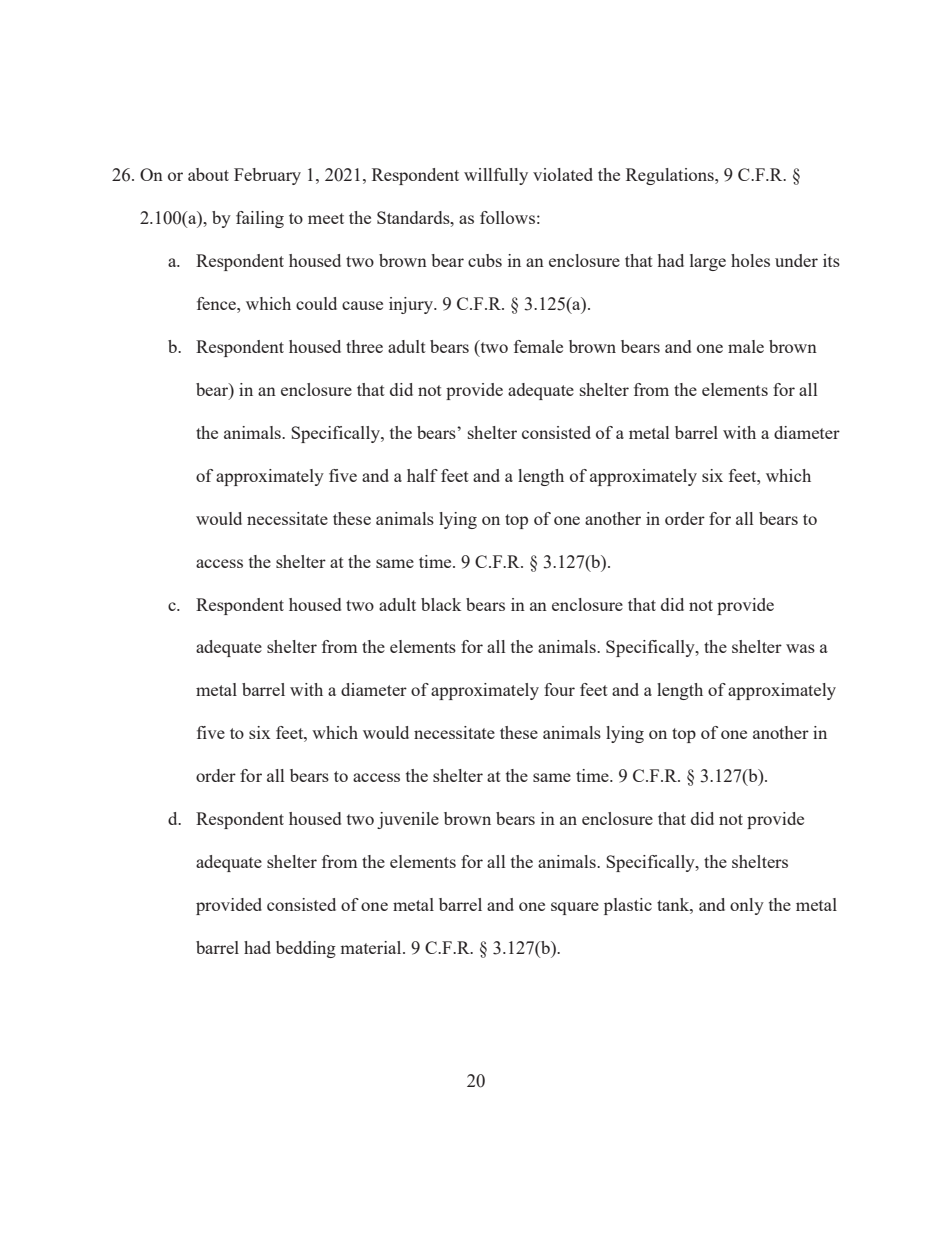 The width and height of the screenshot is (952, 1233). Describe the element at coordinates (671, 176) in the screenshot. I see `Regulations` at that location.
